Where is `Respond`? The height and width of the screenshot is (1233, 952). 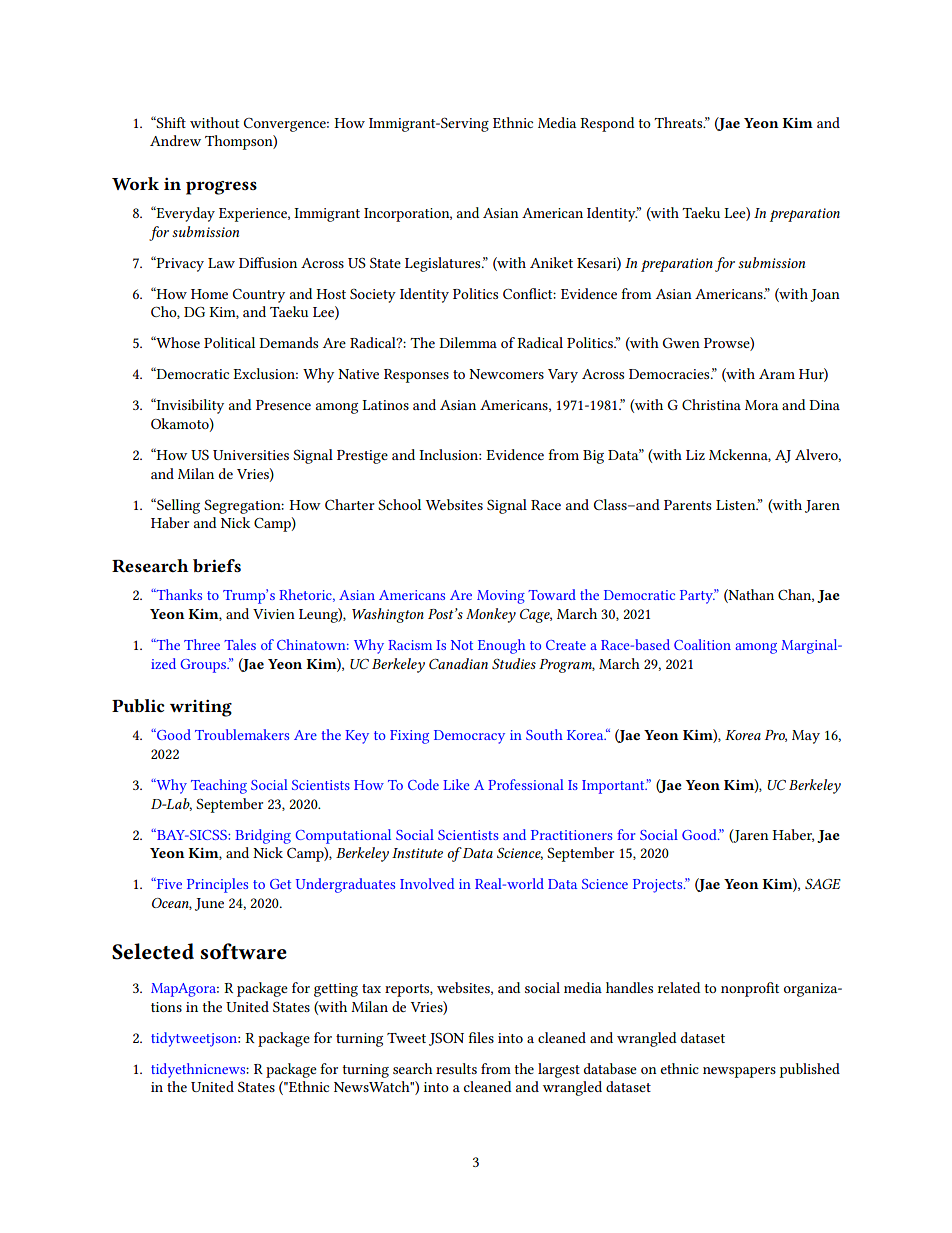 Respond is located at coordinates (607, 124).
